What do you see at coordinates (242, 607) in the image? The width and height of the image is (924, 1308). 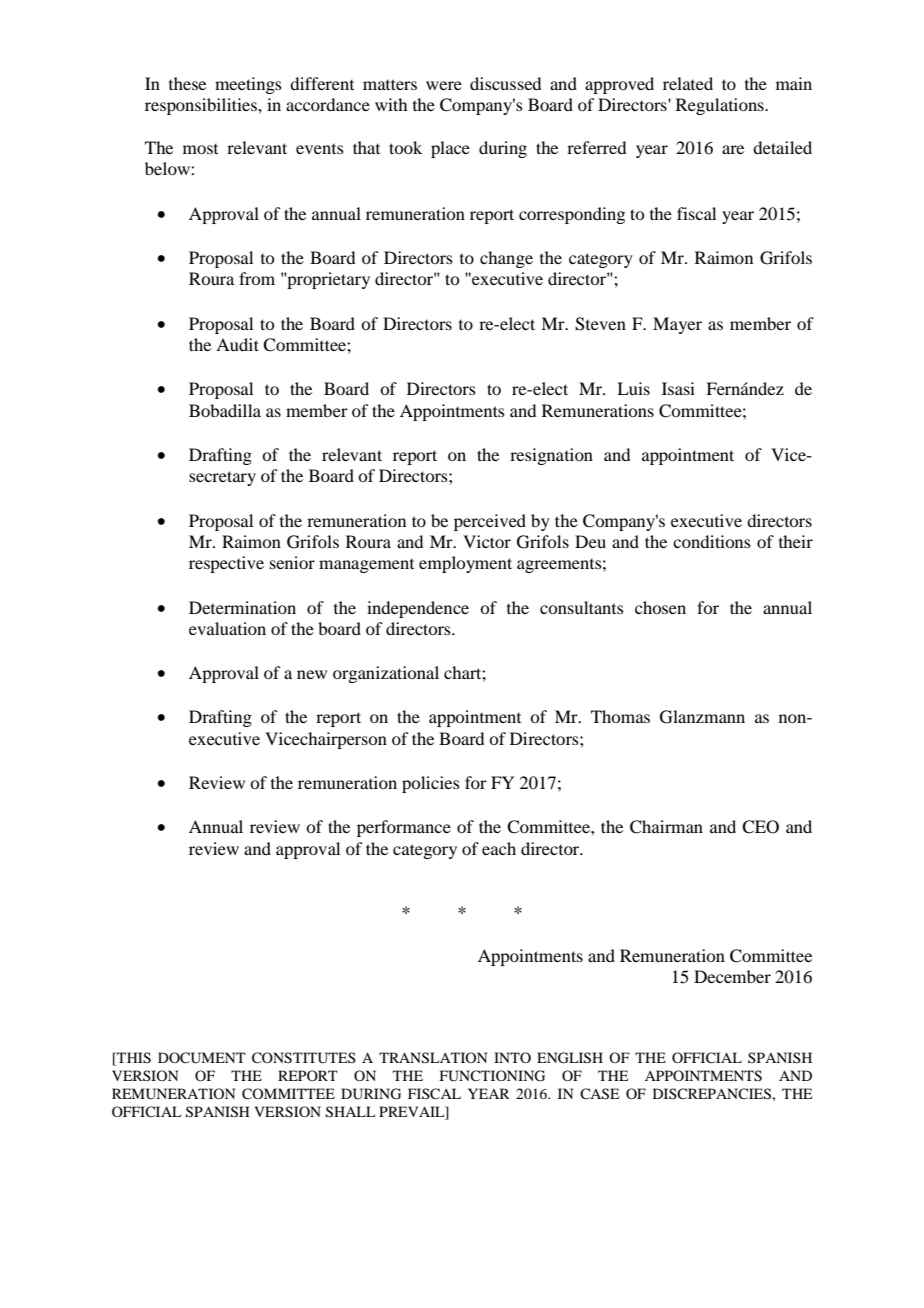 I see `Determination` at bounding box center [242, 607].
